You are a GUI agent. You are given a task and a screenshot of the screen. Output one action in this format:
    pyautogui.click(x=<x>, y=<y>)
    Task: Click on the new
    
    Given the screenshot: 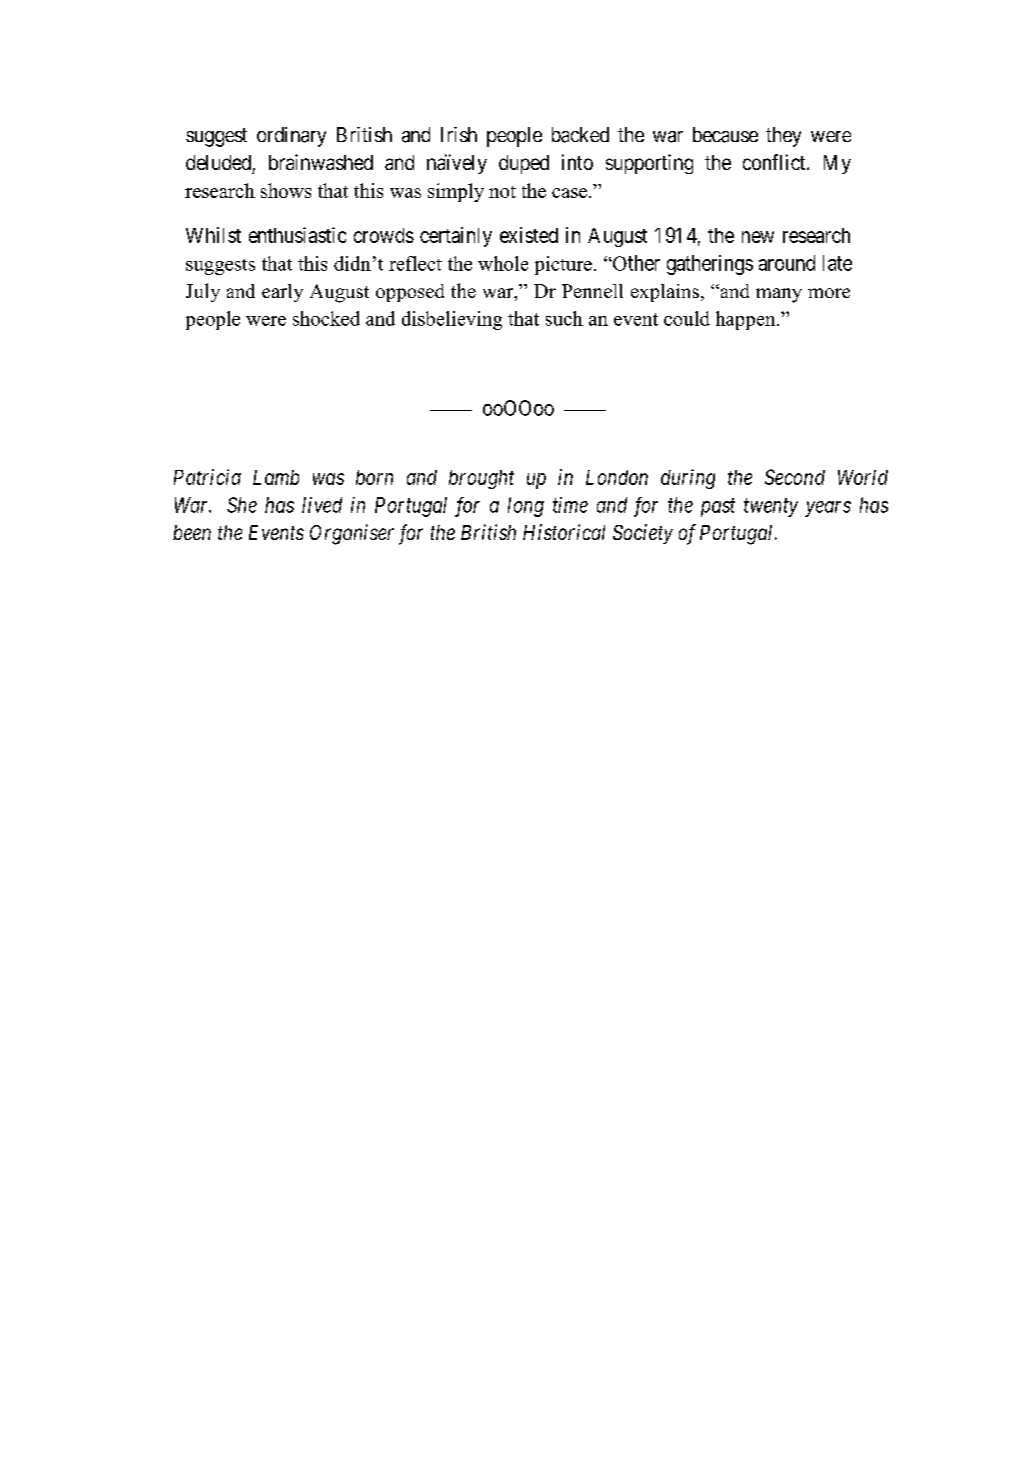 What is the action you would take?
    pyautogui.click(x=758, y=237)
